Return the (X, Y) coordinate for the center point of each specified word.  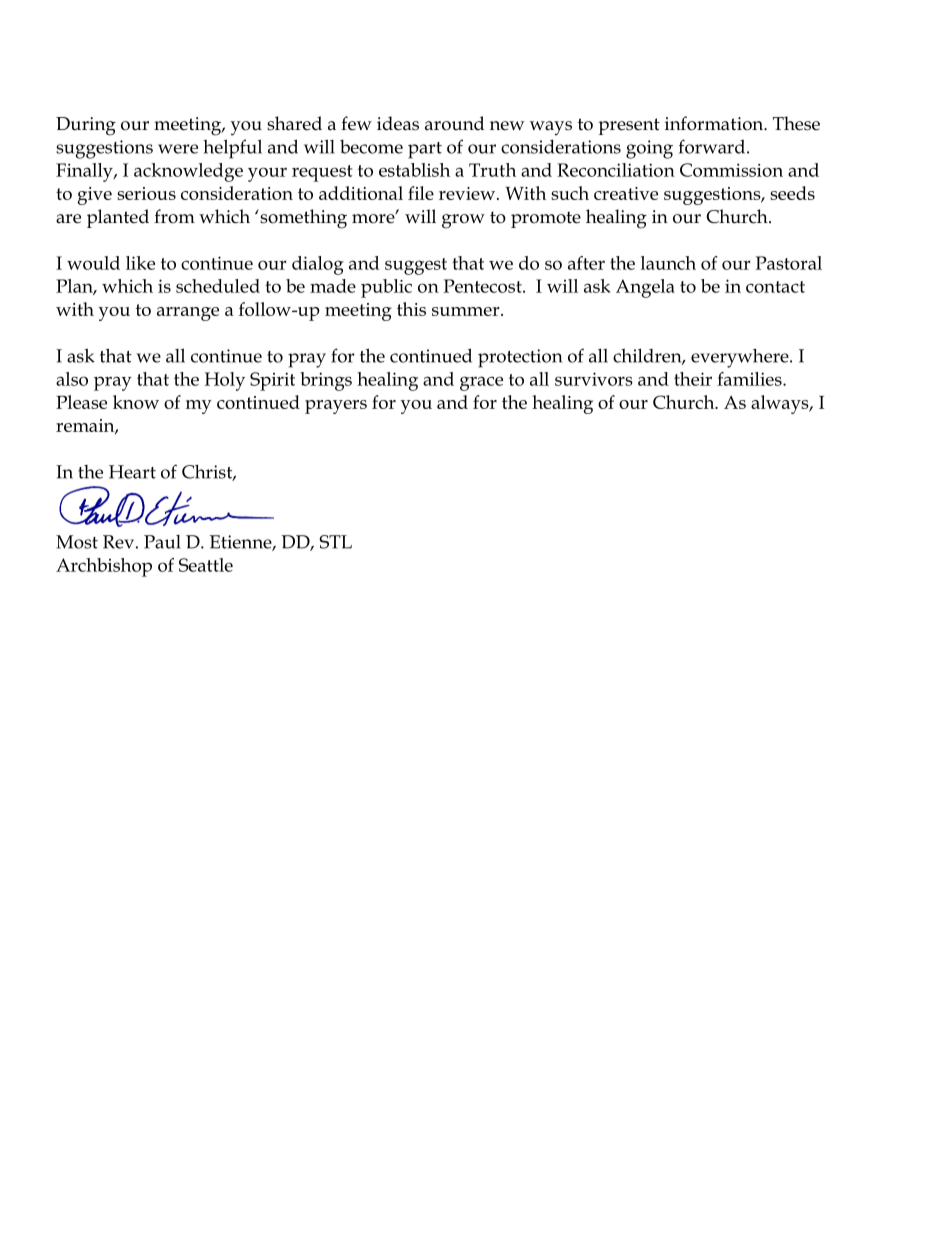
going (649, 149)
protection (520, 358)
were (178, 149)
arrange (188, 314)
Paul (162, 542)
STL (335, 542)
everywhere (741, 358)
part (425, 150)
